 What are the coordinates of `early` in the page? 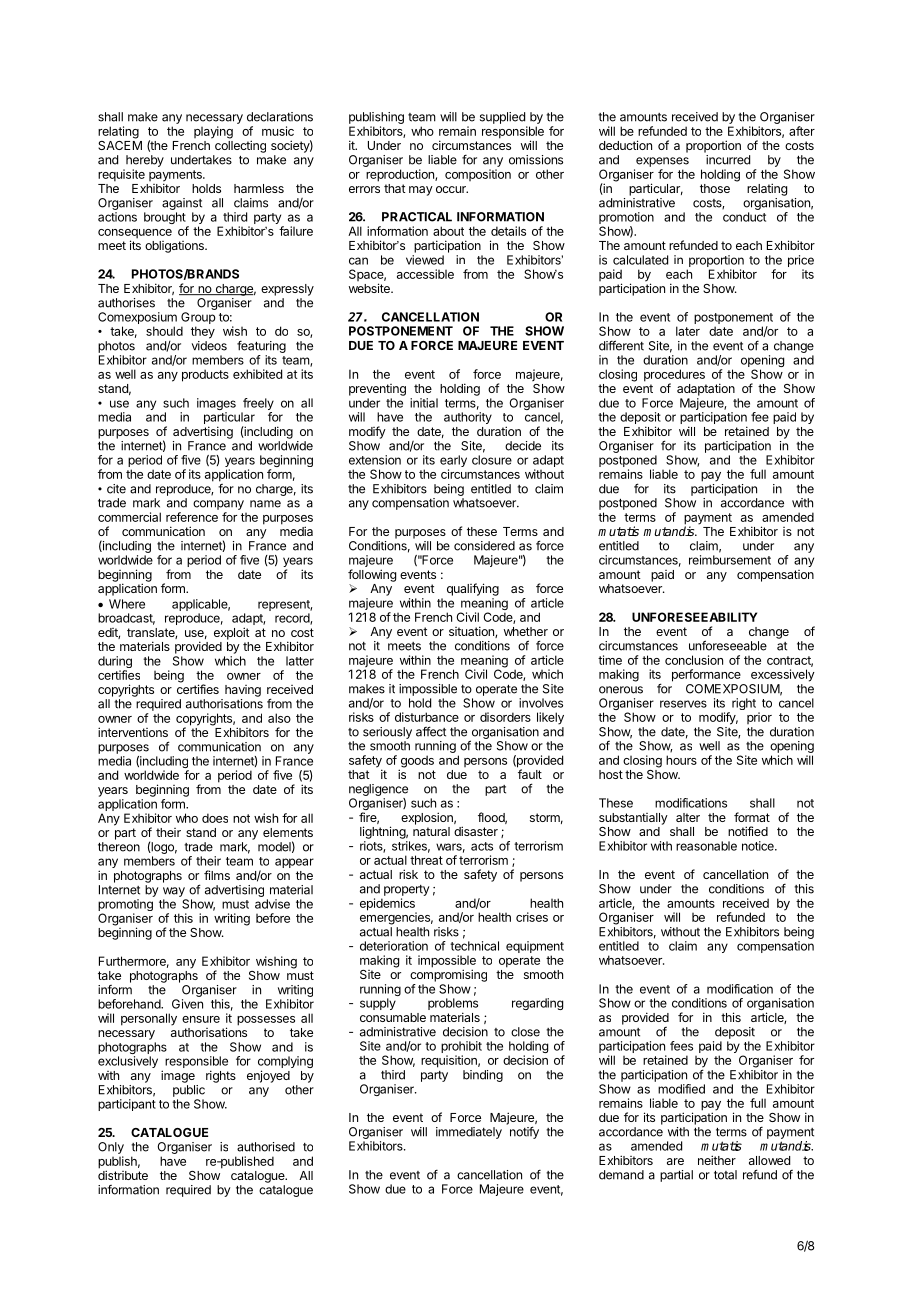 It's located at (453, 462).
